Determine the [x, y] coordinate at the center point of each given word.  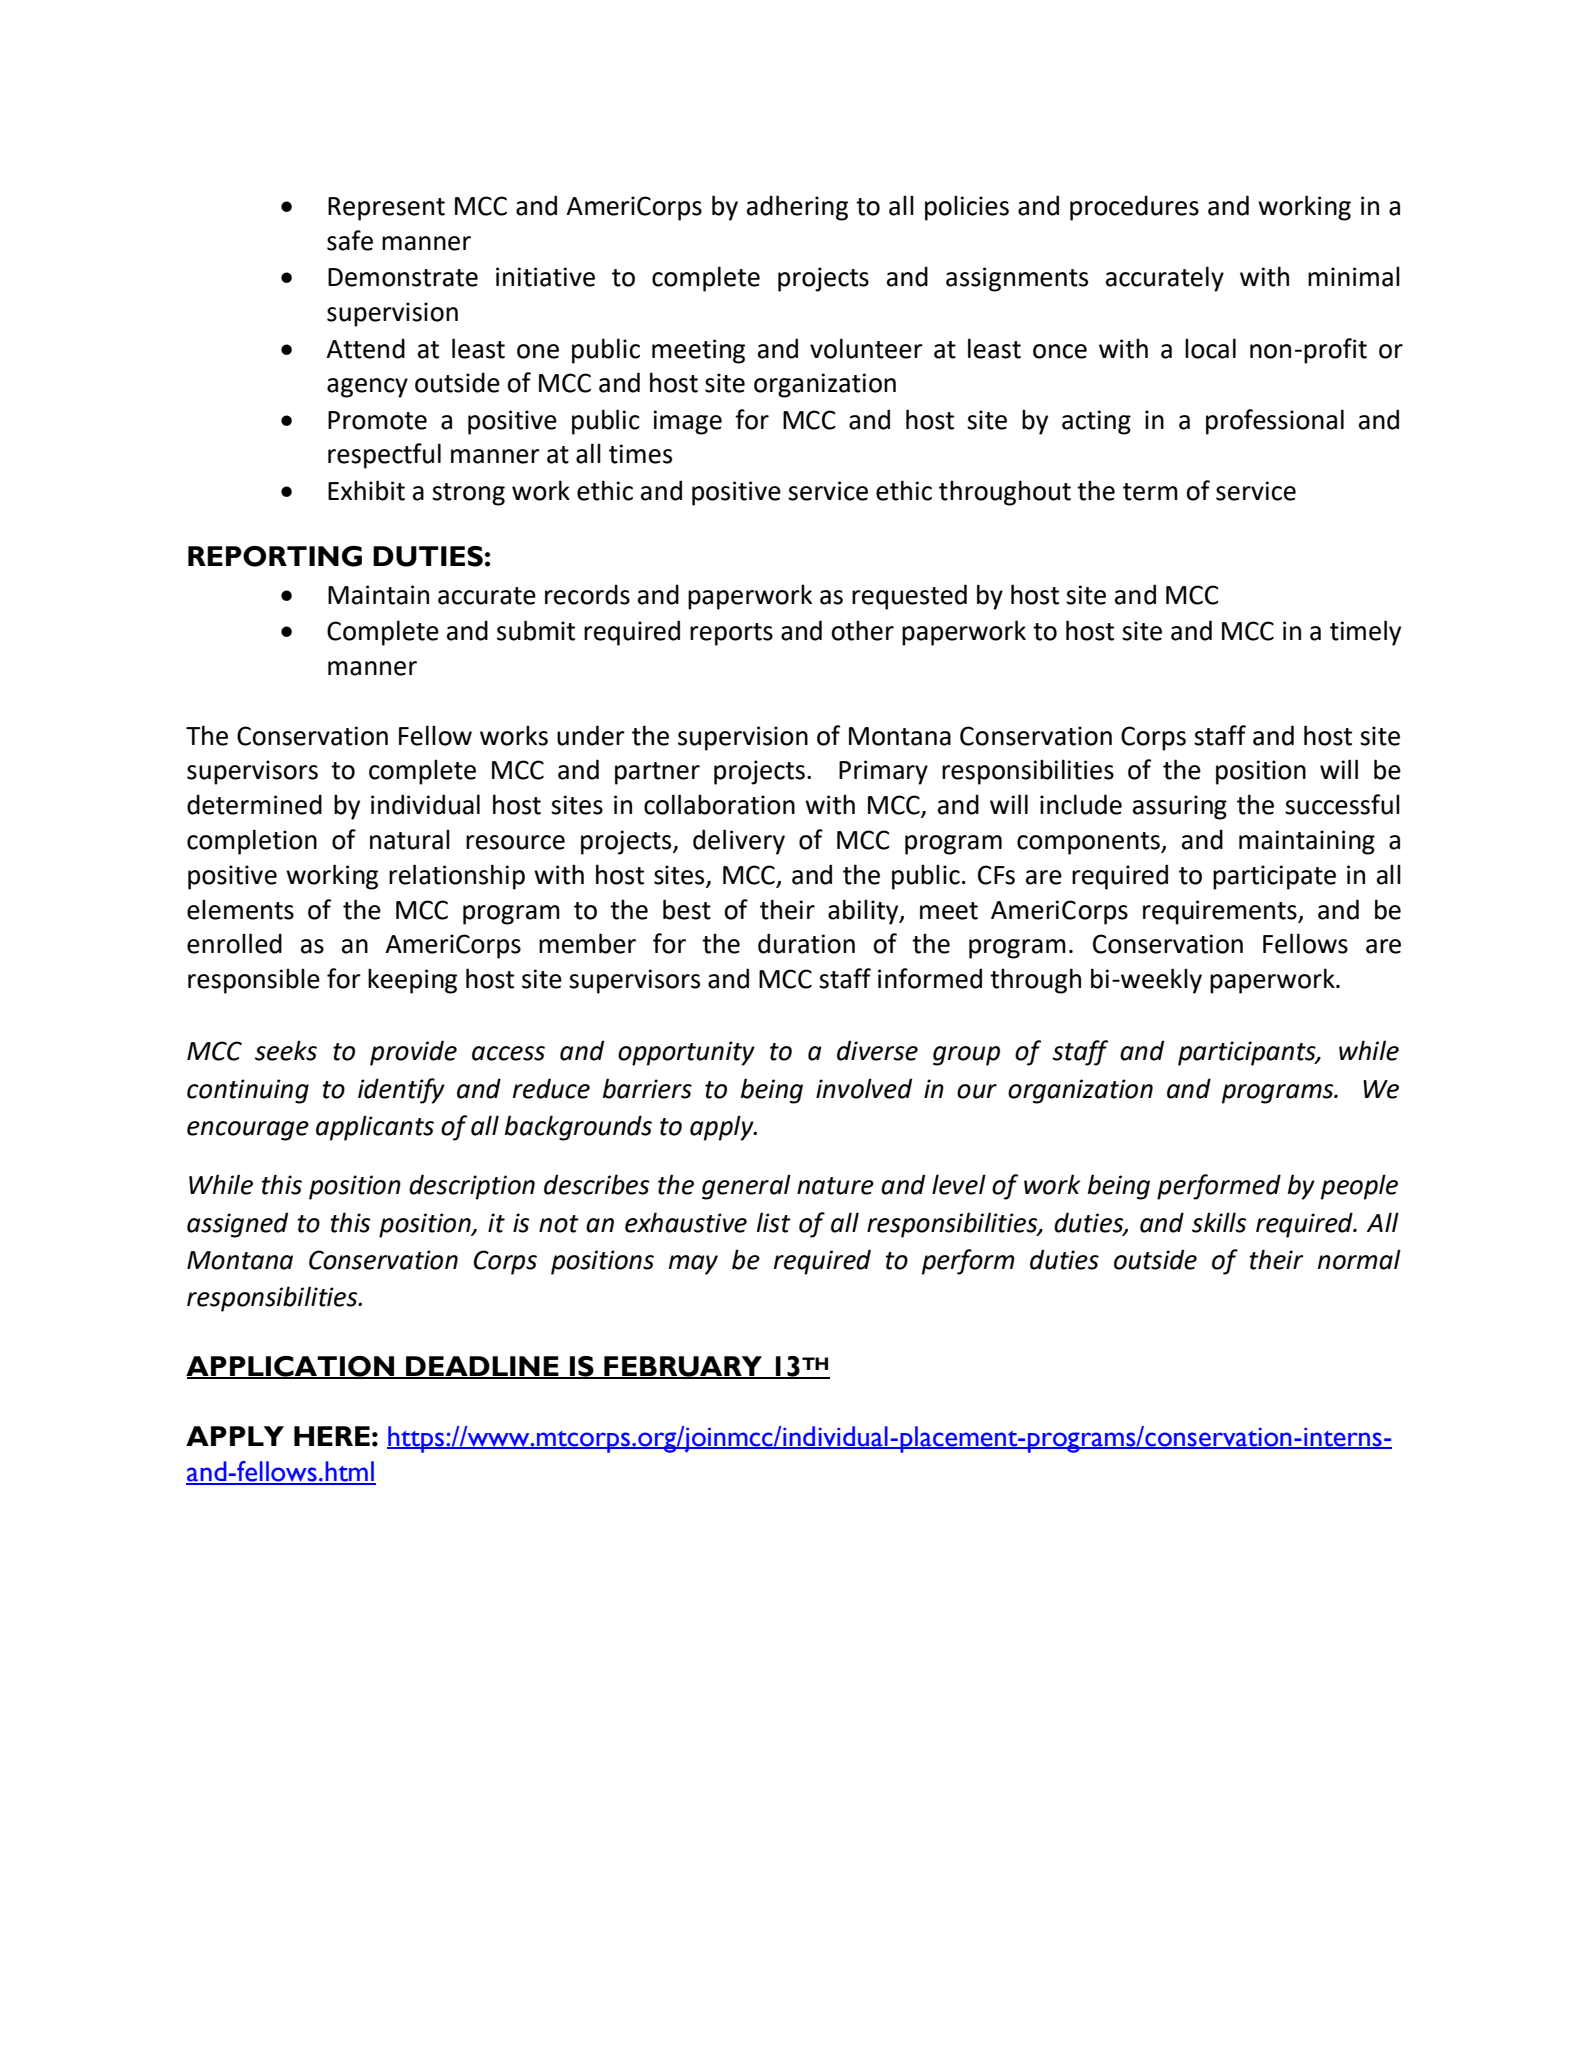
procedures [1134, 208]
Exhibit [366, 490]
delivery [739, 842]
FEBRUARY [683, 1367]
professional [1275, 422]
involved [864, 1088]
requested [909, 597]
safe [350, 240]
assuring [1180, 807]
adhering [797, 208]
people [1359, 1187]
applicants [375, 1128]
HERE [332, 1436]
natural [410, 839]
